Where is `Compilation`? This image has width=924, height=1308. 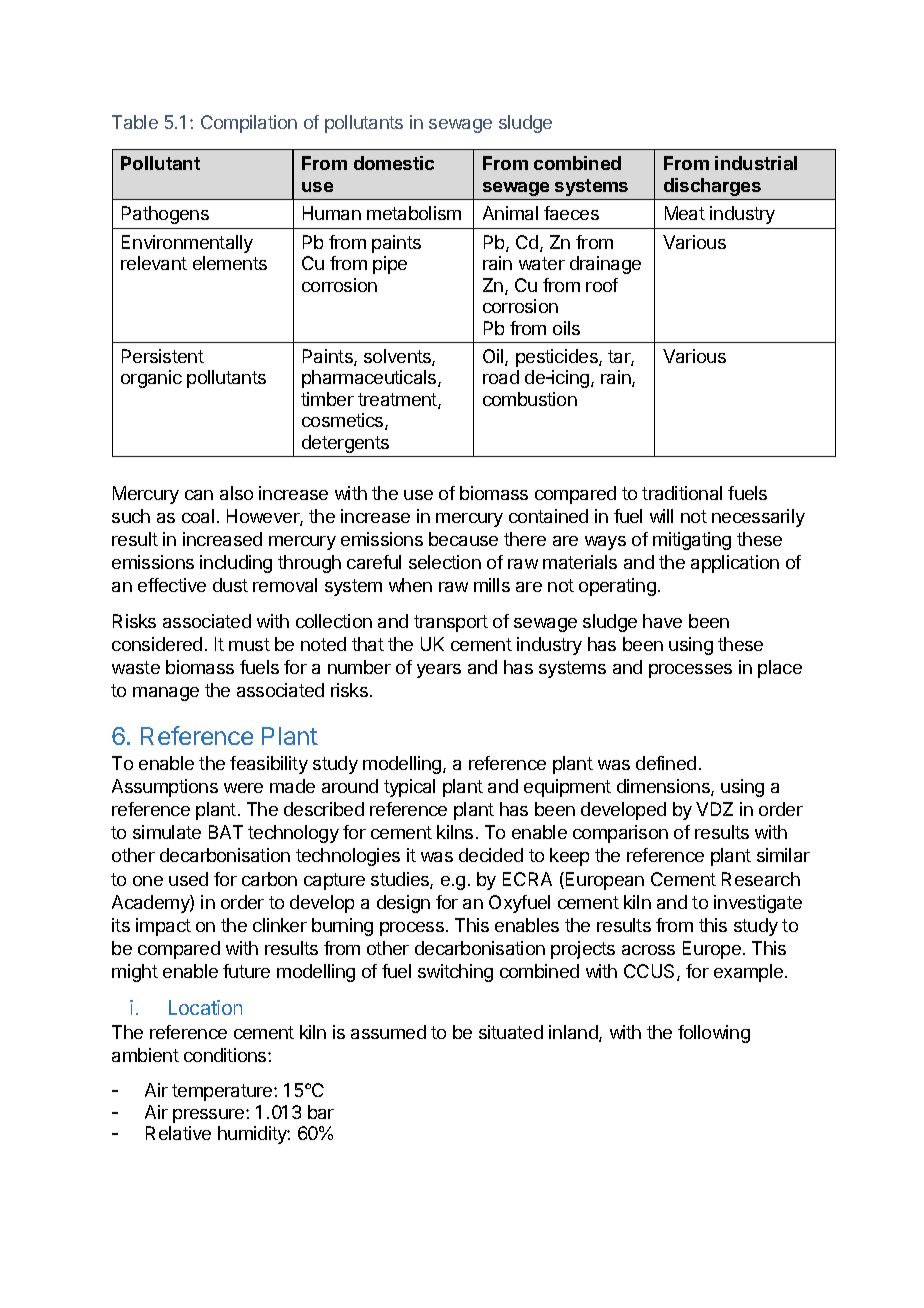
Compilation is located at coordinates (249, 124).
